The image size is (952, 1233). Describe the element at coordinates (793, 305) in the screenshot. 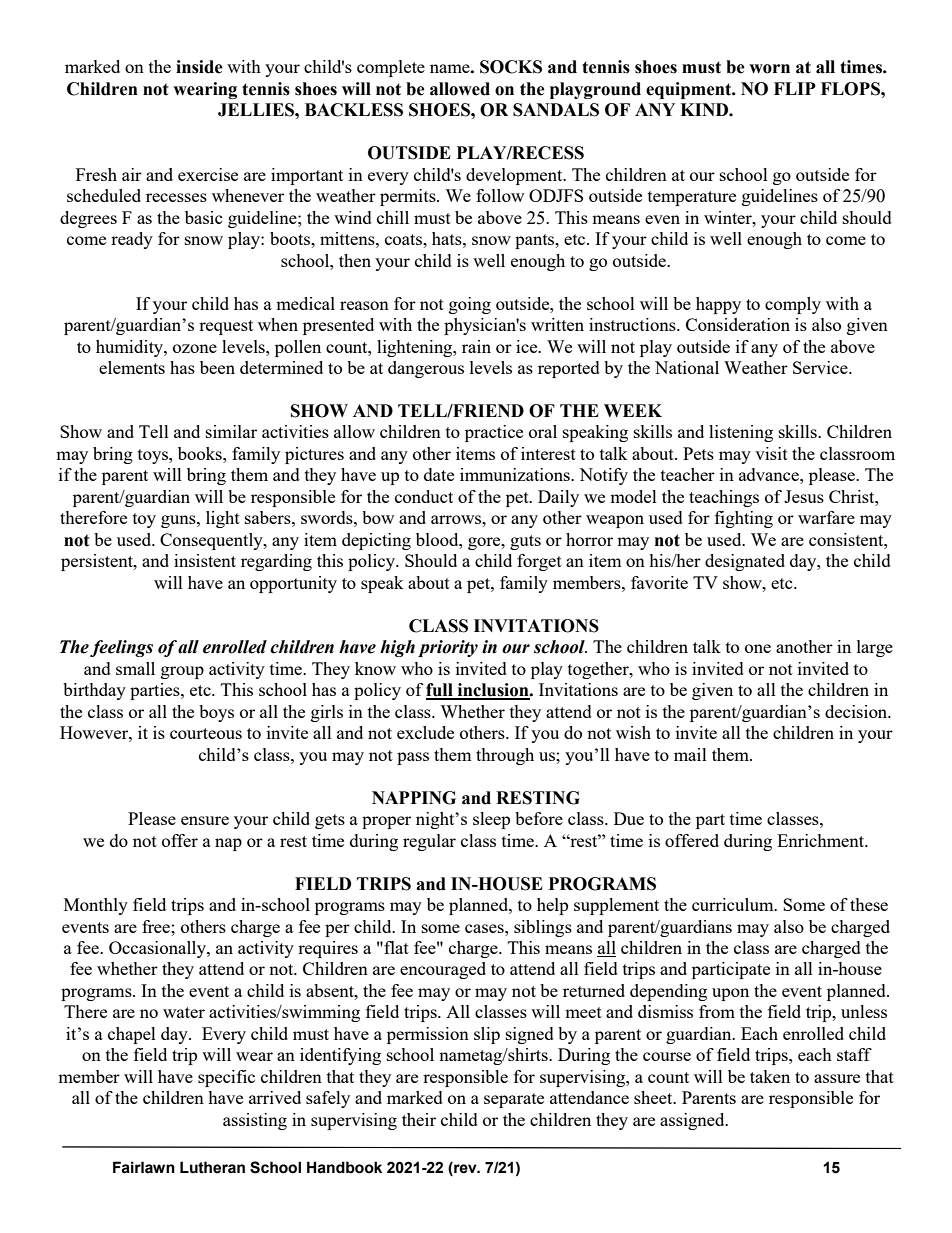

I see `comply` at that location.
